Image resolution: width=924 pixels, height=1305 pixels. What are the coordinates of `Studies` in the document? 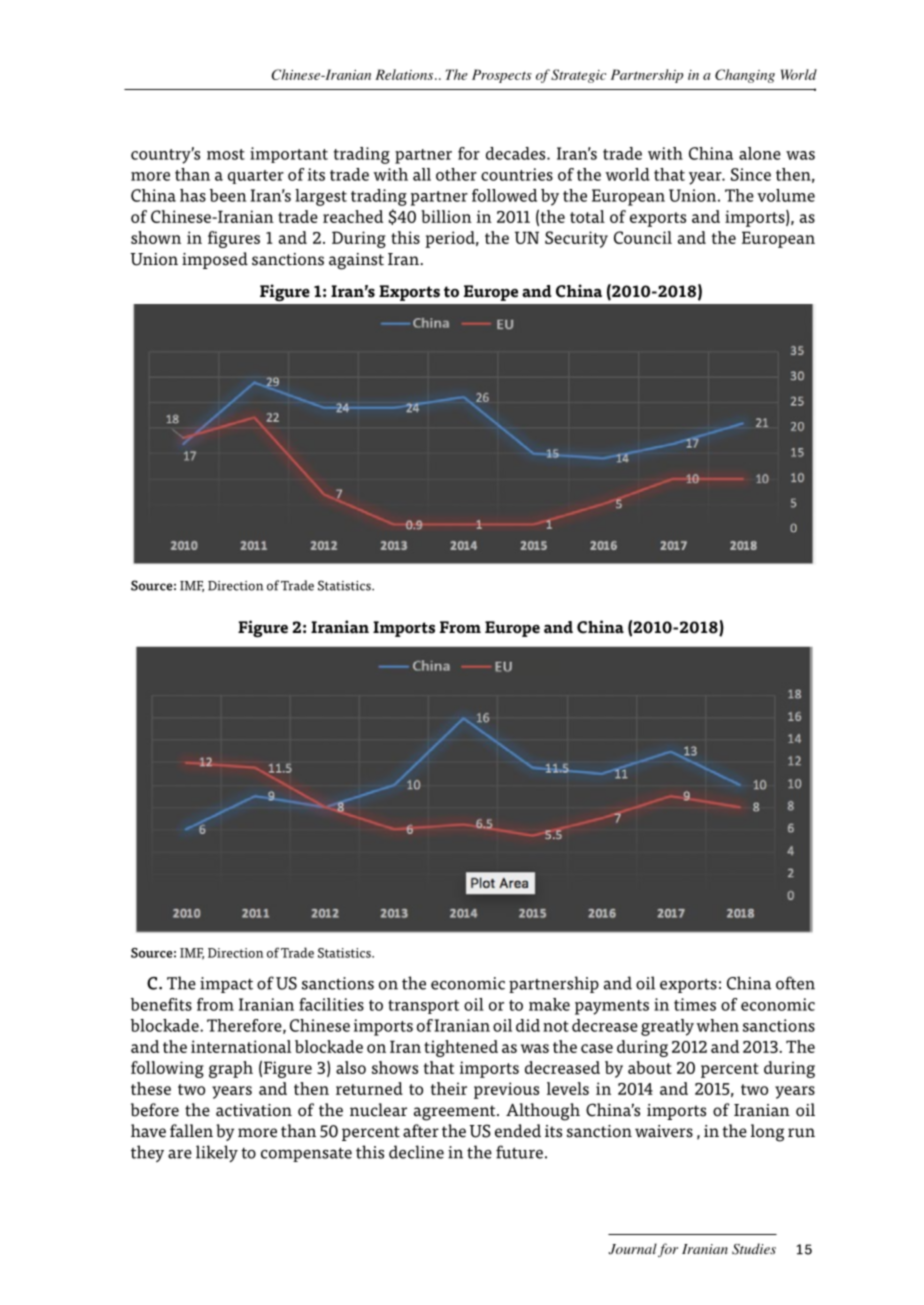 It's located at (754, 1249).
